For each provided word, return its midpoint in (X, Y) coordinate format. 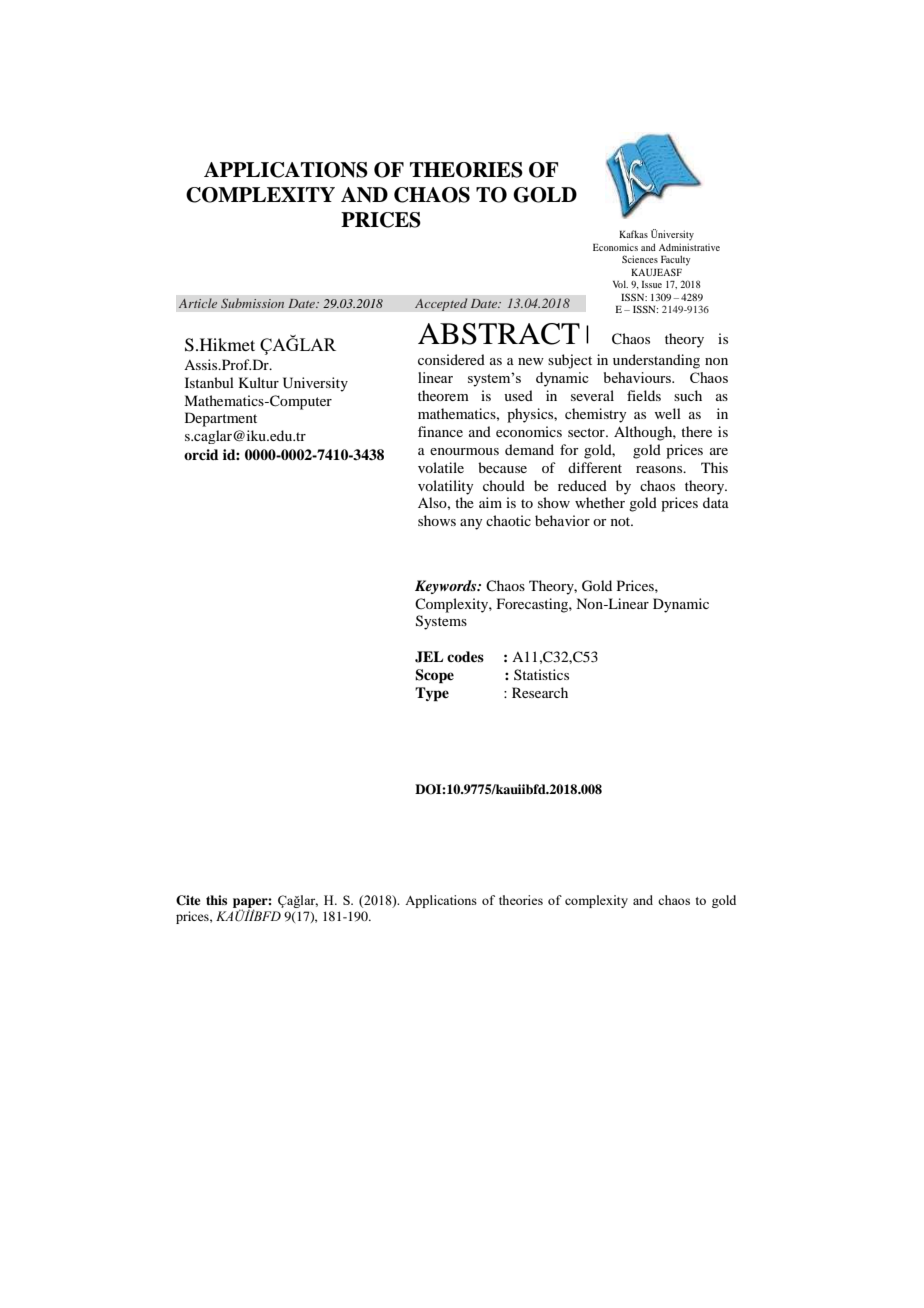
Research (540, 692)
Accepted (441, 304)
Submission (252, 303)
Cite (188, 900)
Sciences (640, 259)
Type (432, 694)
